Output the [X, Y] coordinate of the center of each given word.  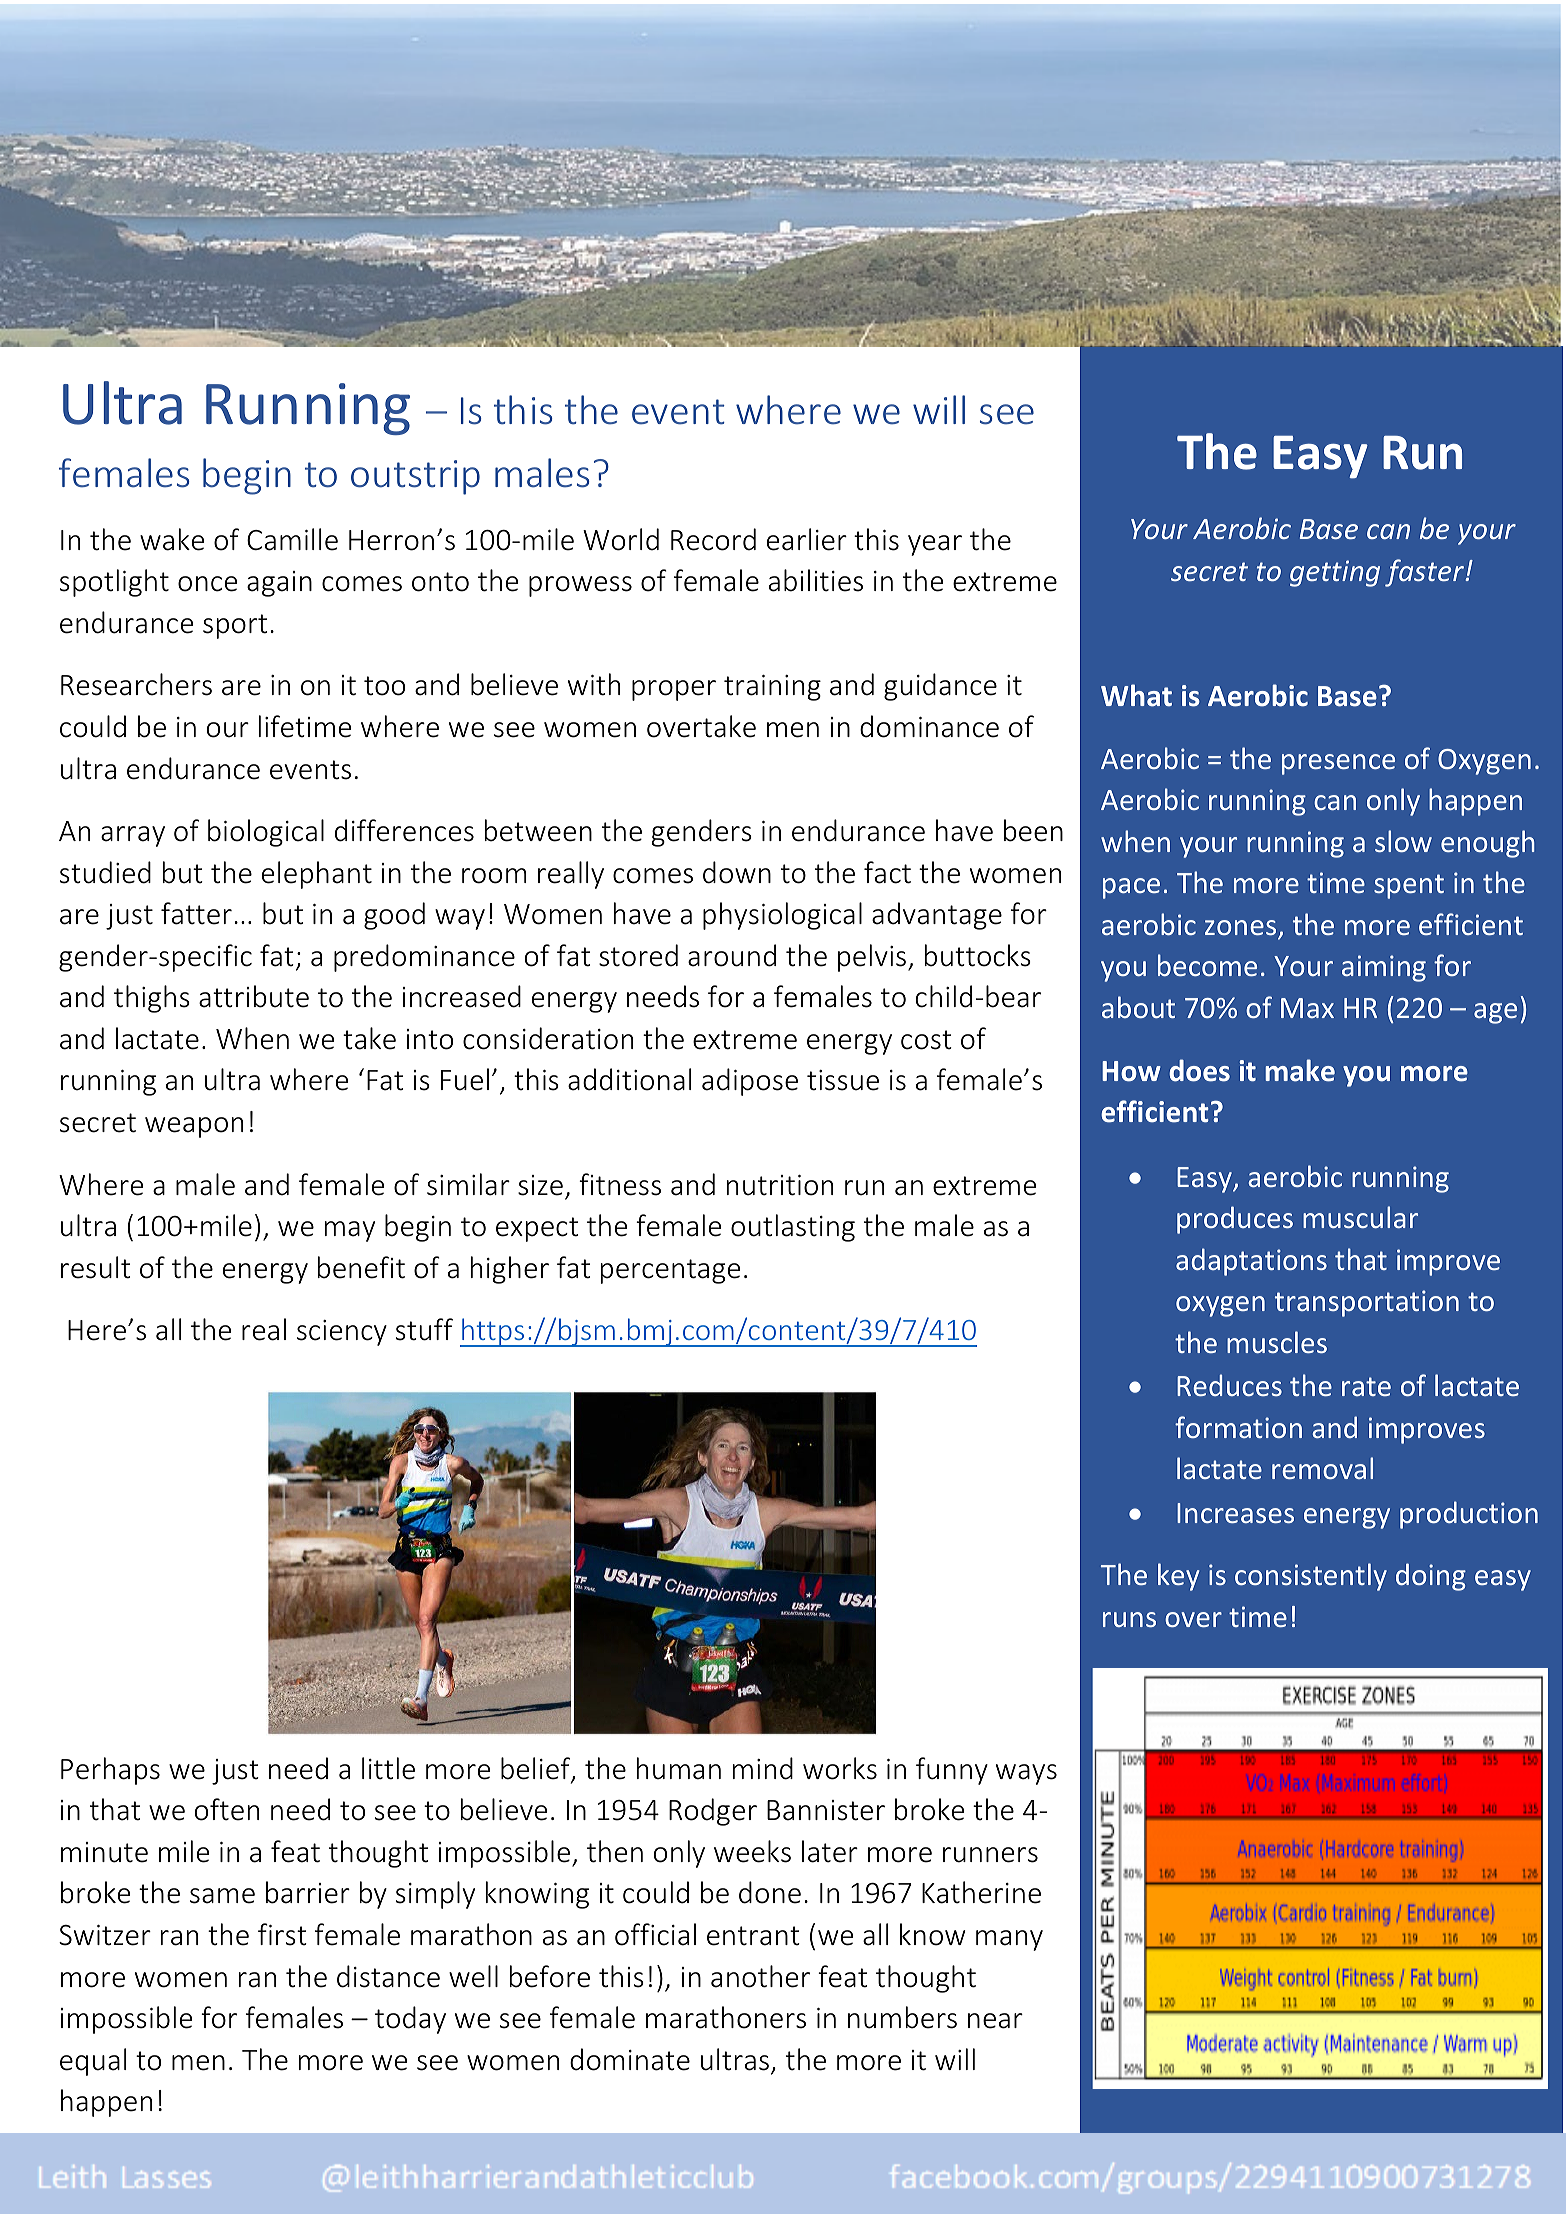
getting [1335, 573]
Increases [1235, 1513]
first [282, 1934]
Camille [292, 539]
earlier [807, 539]
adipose [750, 1082]
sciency [342, 1333]
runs [1129, 1619]
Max [1307, 1008]
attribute [254, 996]
